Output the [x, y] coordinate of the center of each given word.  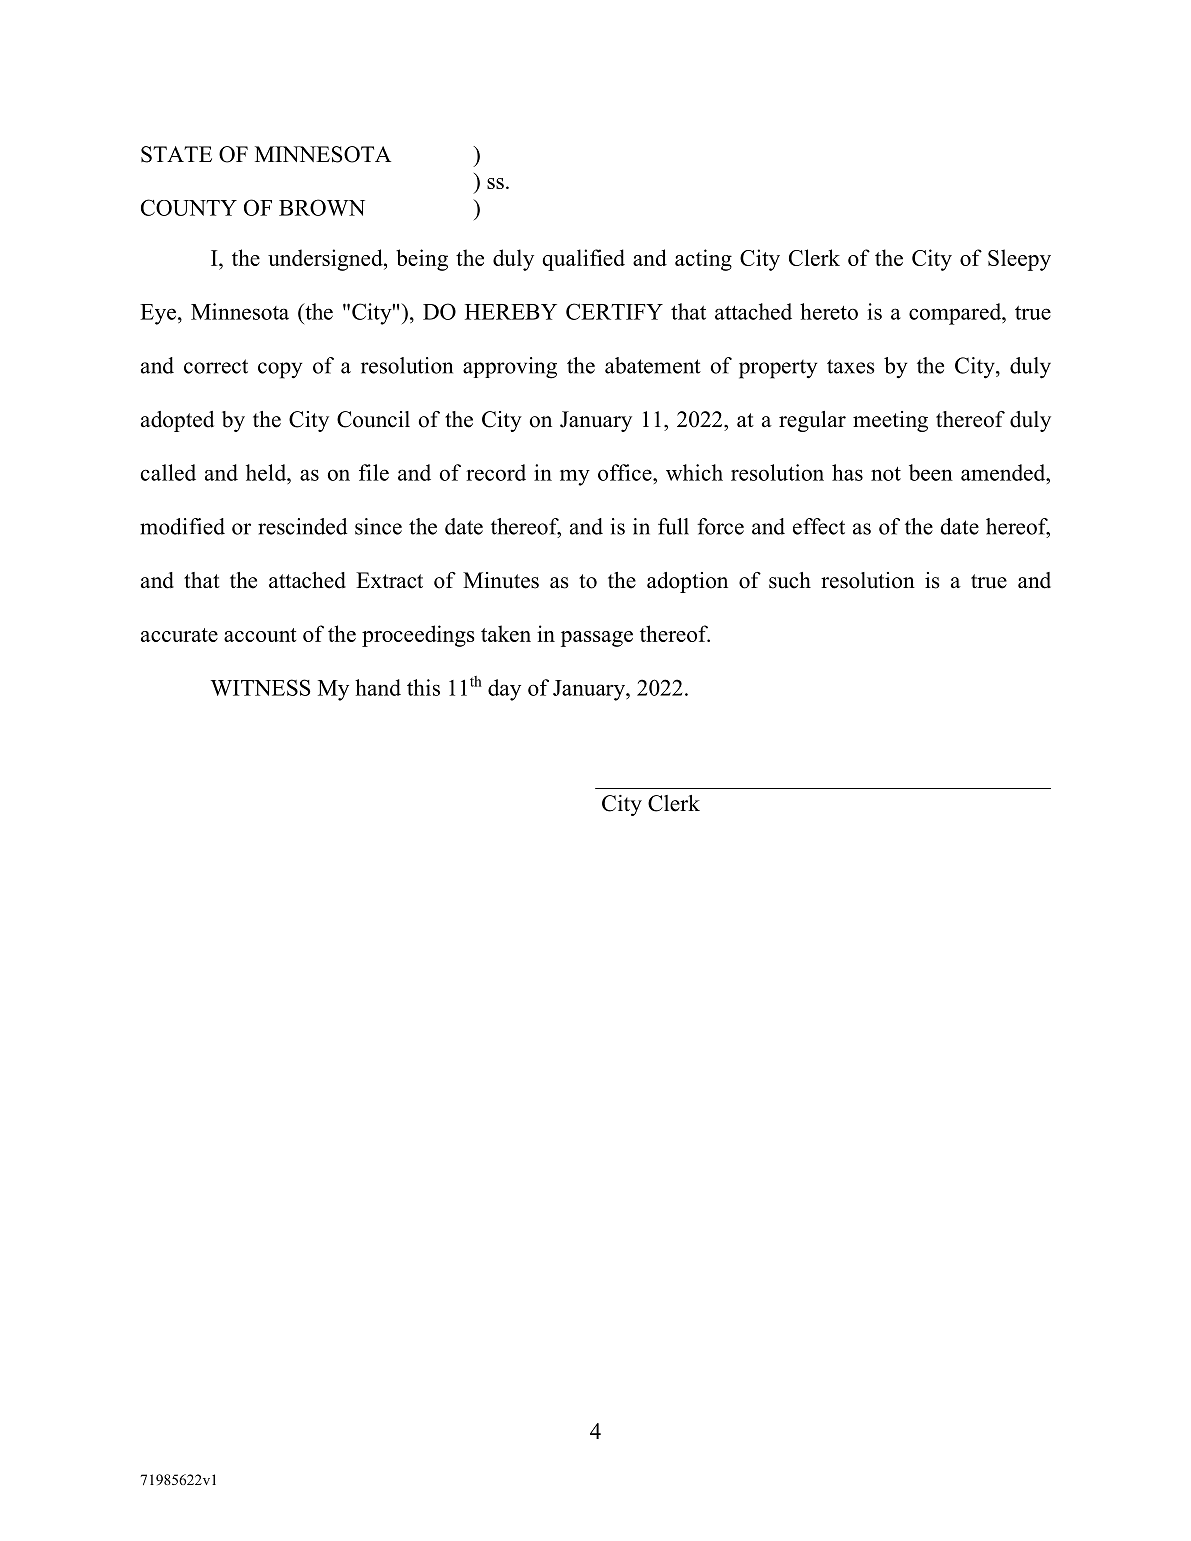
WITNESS [260, 687]
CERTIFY [614, 311]
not [886, 474]
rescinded [302, 526]
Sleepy [1019, 260]
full [673, 526]
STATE [176, 154]
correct [216, 366]
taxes [851, 366]
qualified [584, 260]
